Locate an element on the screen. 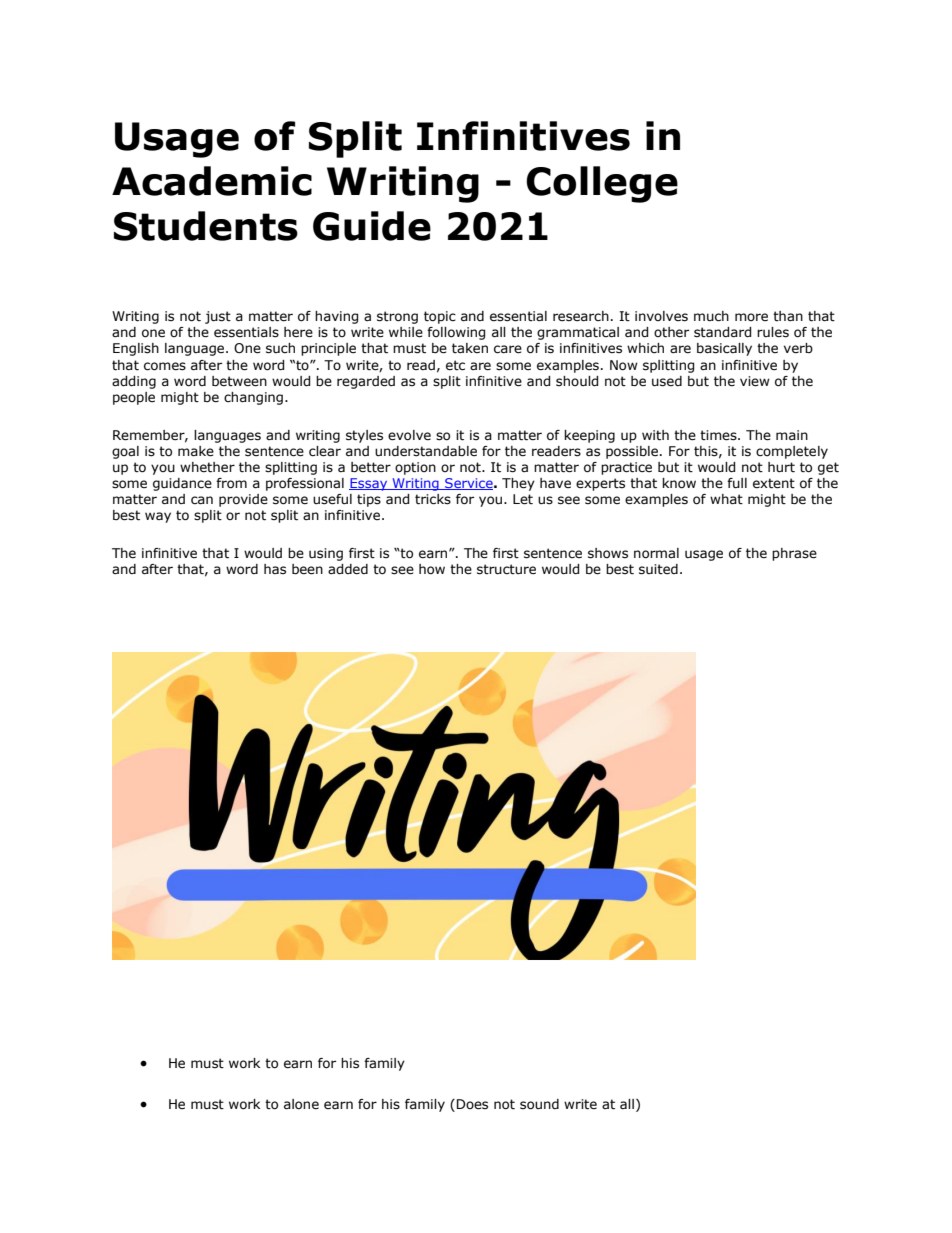 Image resolution: width=952 pixels, height=1233 pixels. suited is located at coordinates (658, 569).
